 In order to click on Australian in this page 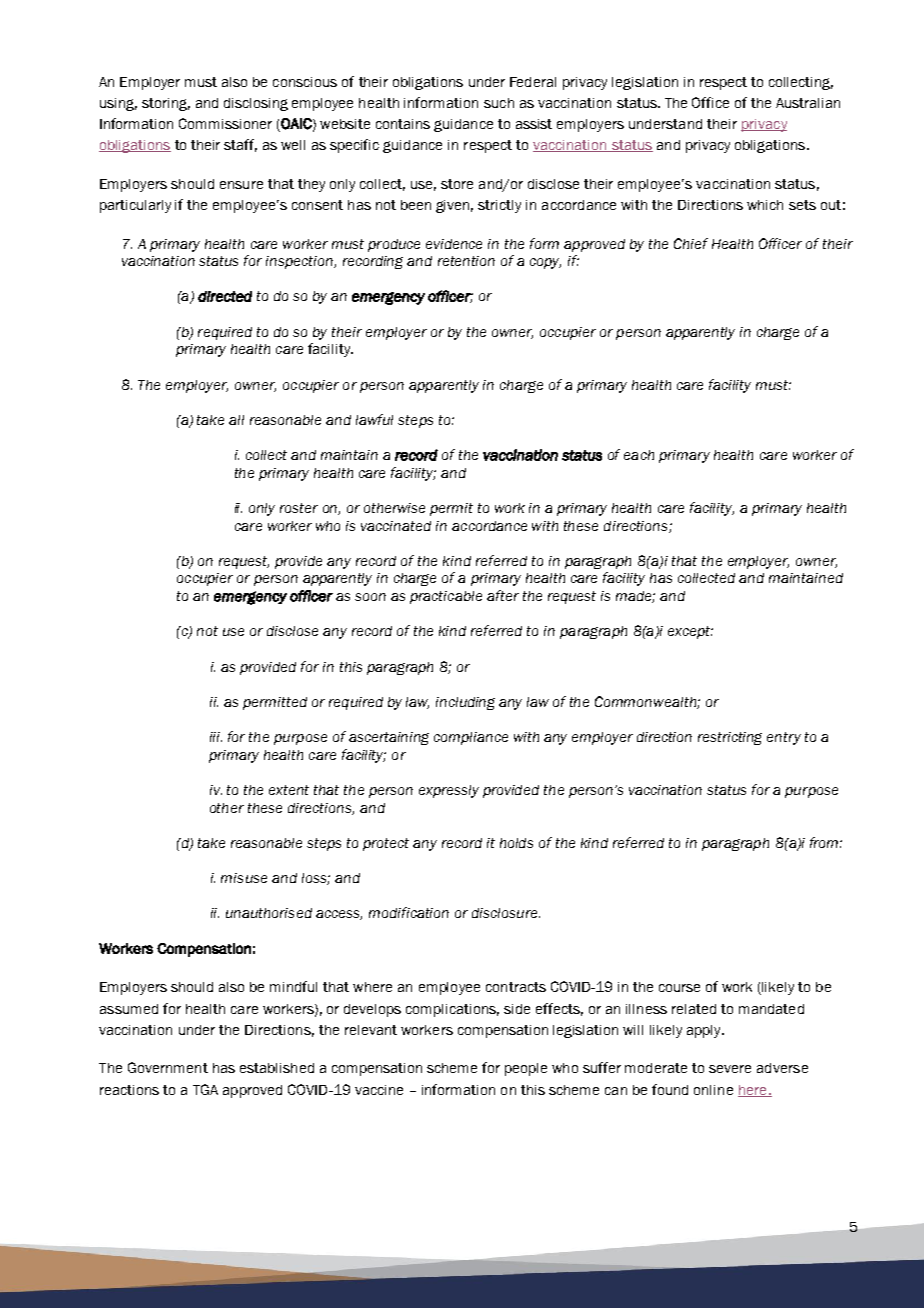, I will do `click(808, 103)`.
